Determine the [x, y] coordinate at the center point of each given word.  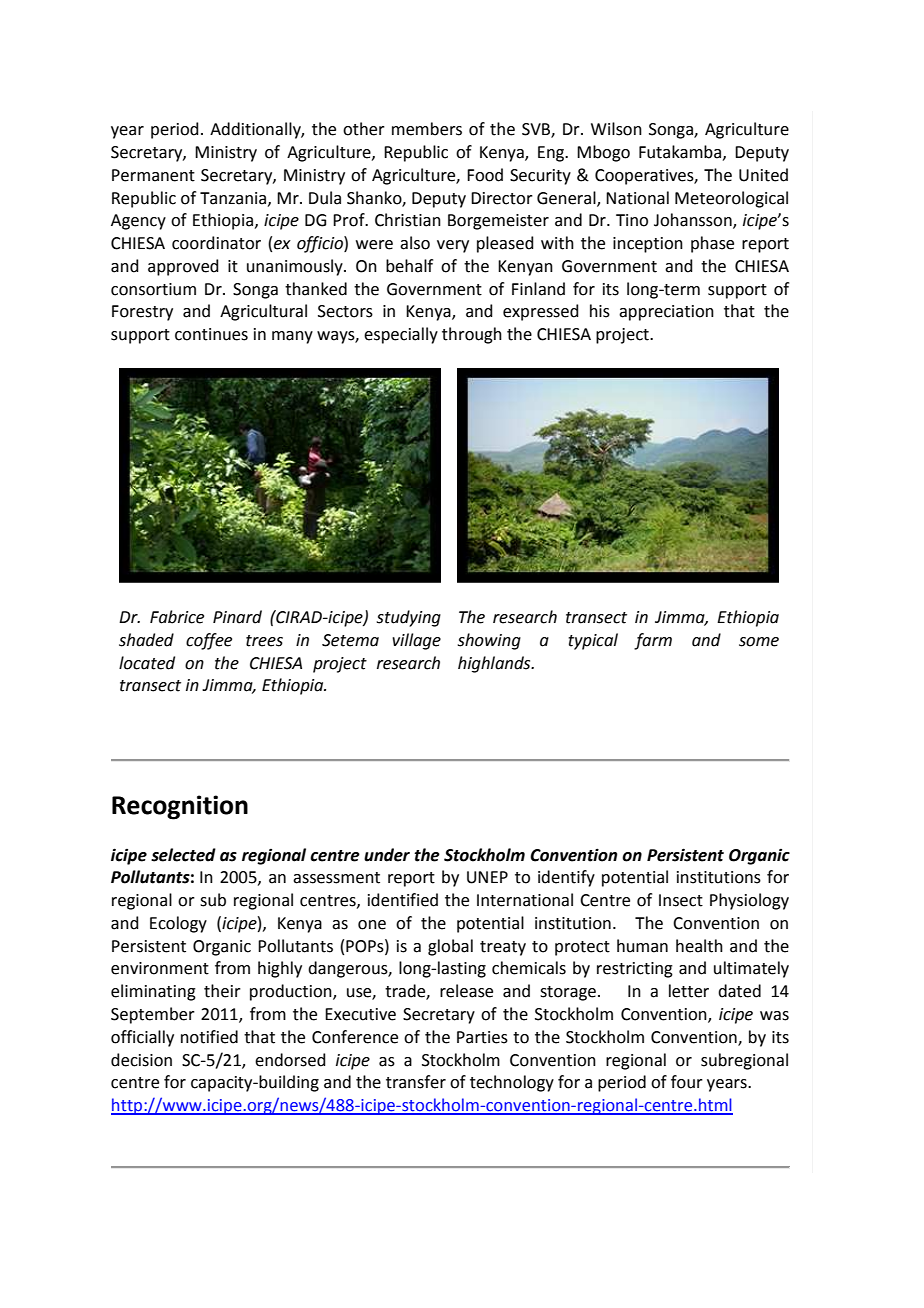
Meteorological [731, 199]
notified [209, 1037]
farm [653, 641]
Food [485, 175]
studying [409, 618]
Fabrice [177, 617]
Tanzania [234, 199]
